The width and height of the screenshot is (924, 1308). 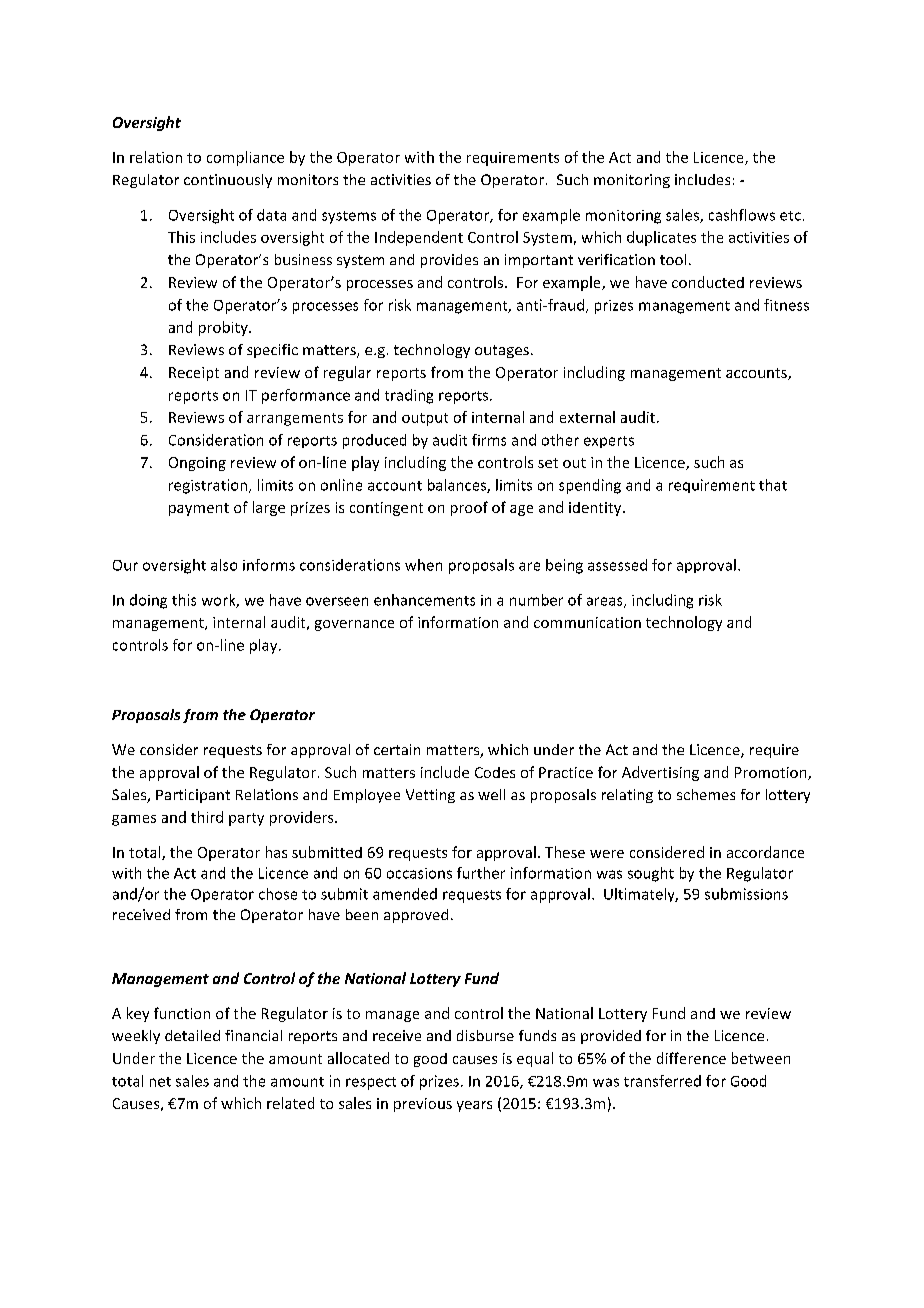 What do you see at coordinates (786, 305) in the screenshot?
I see `fitness` at bounding box center [786, 305].
